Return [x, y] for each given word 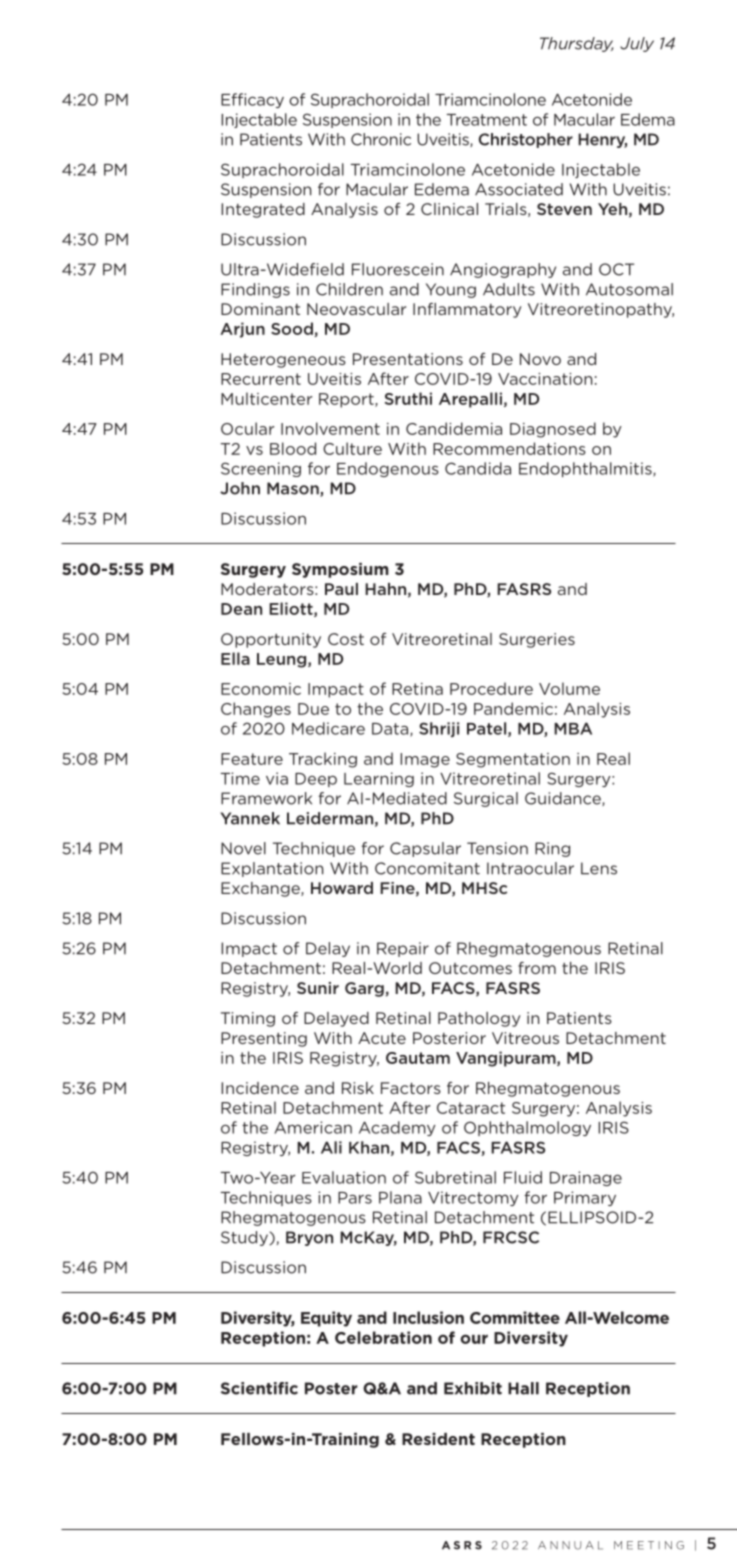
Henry [602, 140]
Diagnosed [553, 430]
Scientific [259, 1388]
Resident [438, 1439]
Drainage [586, 1178]
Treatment [487, 120]
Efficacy [252, 100]
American [313, 1127]
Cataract [471, 1108]
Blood [293, 448]
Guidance [564, 799]
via [277, 778]
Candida [478, 468]
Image [425, 760]
